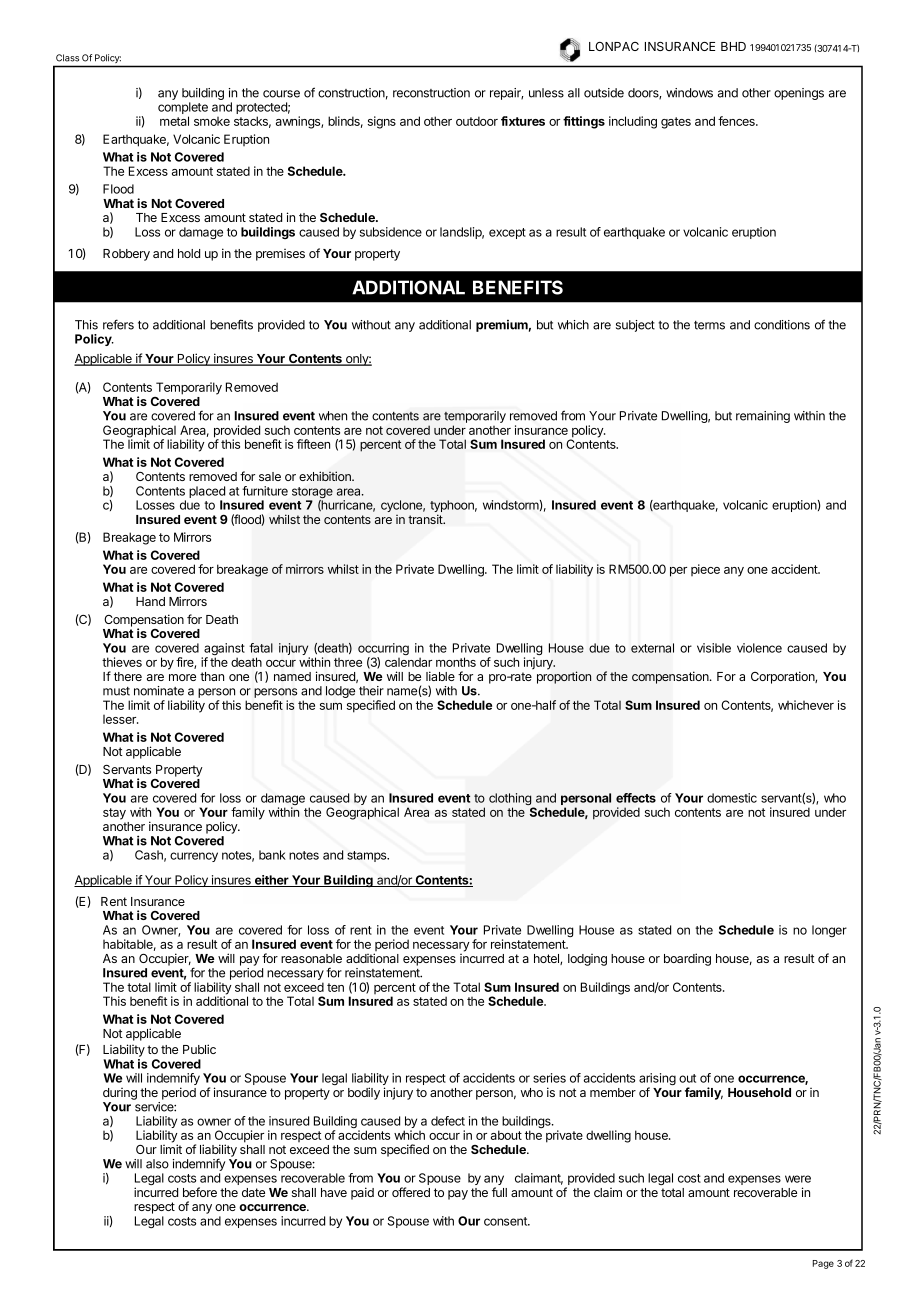  Describe the element at coordinates (477, 121) in the screenshot. I see `outdoor` at that location.
